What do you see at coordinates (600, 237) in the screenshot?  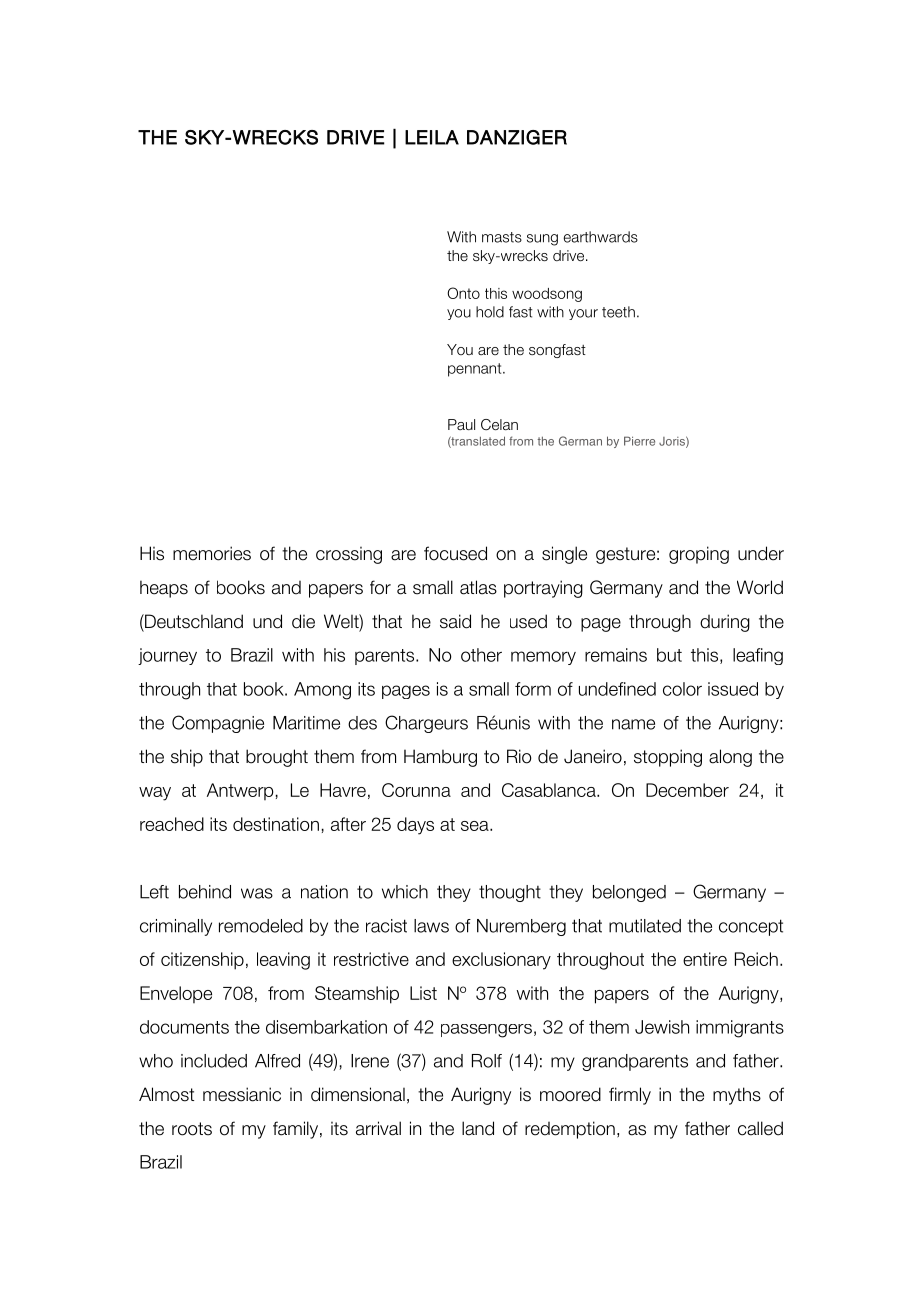 I see `earthwards` at bounding box center [600, 237].
